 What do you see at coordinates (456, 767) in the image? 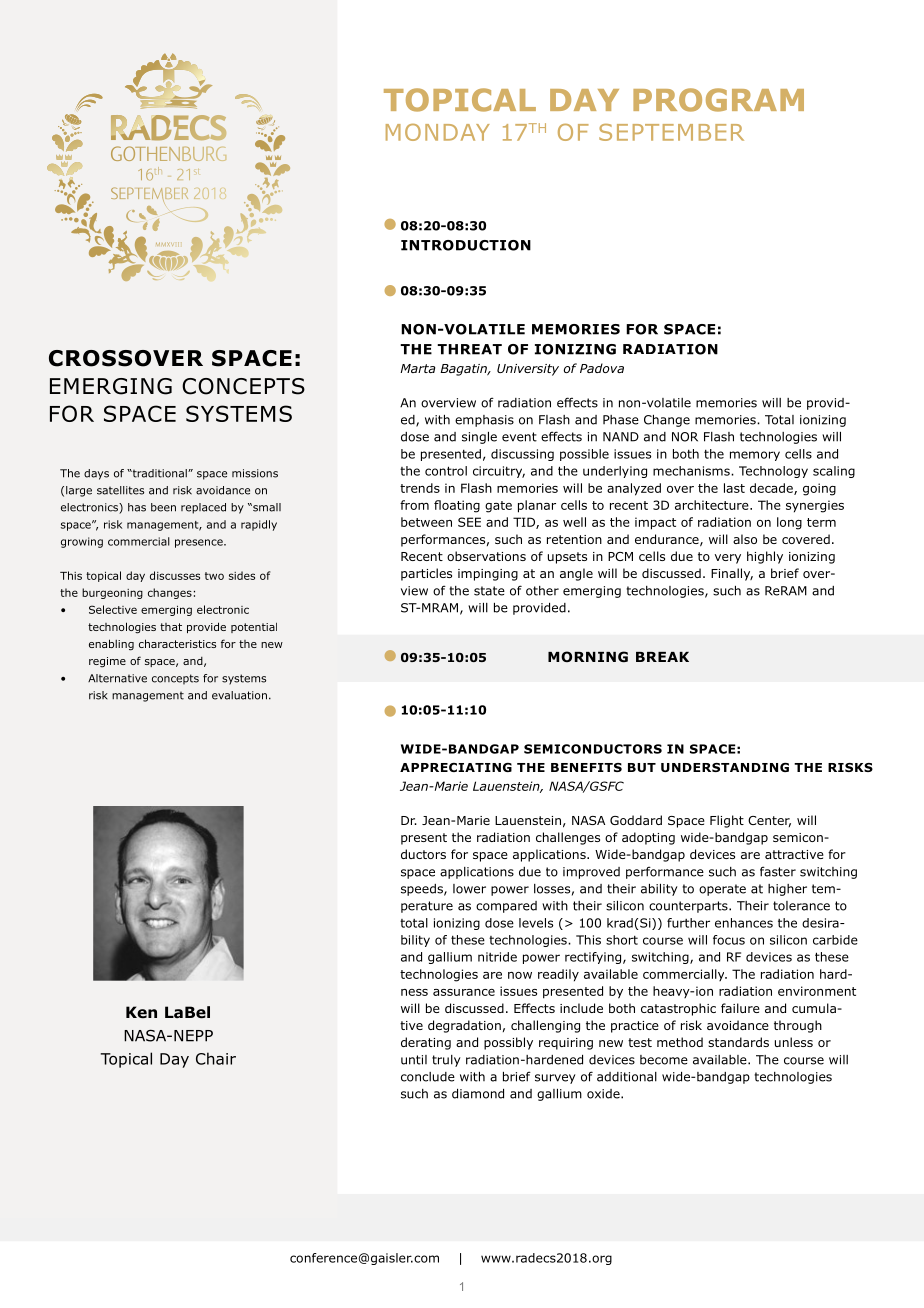
I see `APPRECIATING` at bounding box center [456, 767].
